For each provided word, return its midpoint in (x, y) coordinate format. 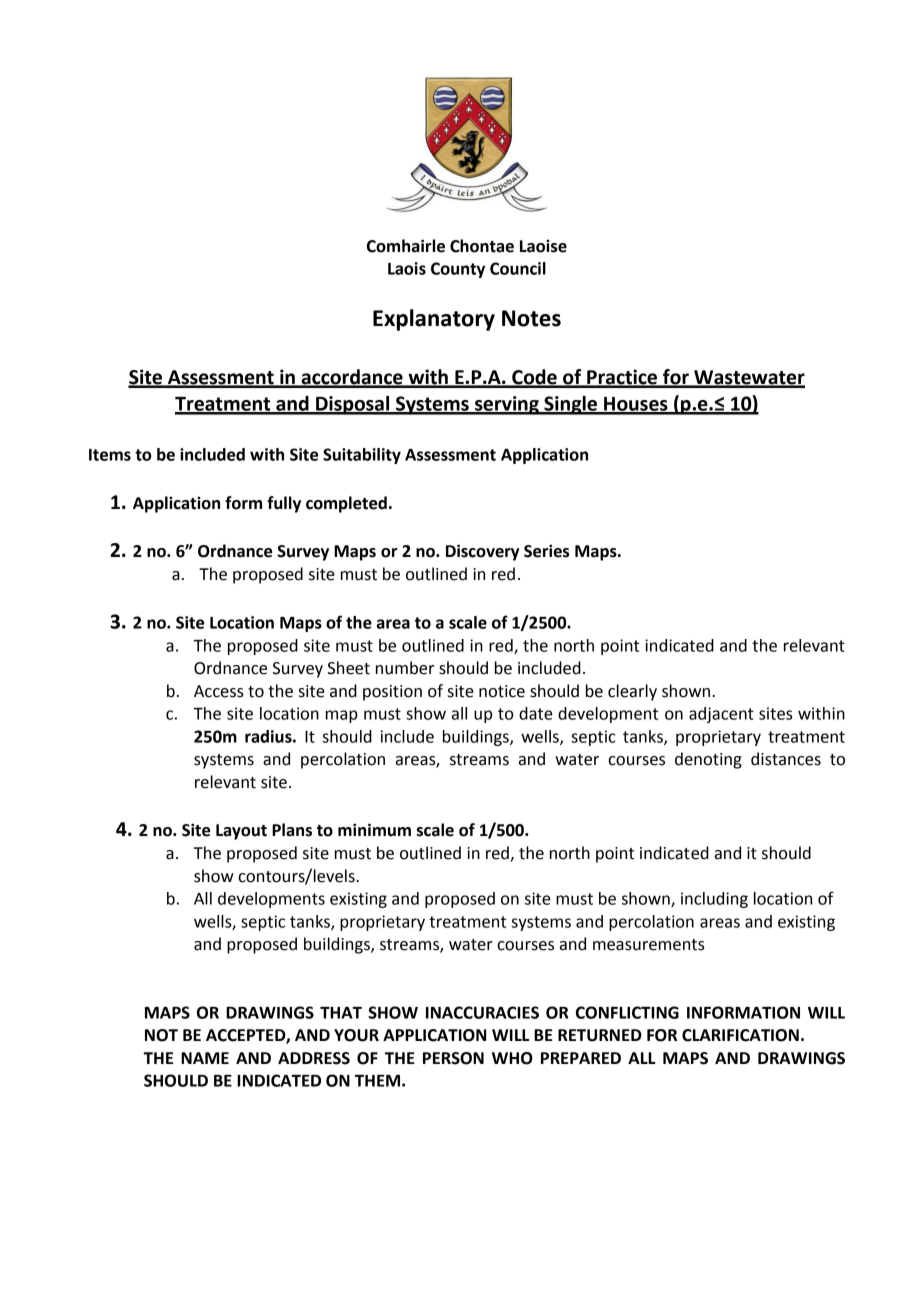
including (714, 900)
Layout (241, 832)
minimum (374, 830)
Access (219, 691)
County (458, 270)
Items (110, 455)
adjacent (721, 715)
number (405, 668)
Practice (622, 378)
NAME (205, 1058)
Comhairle (406, 246)
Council (518, 268)
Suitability (362, 456)
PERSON (453, 1058)
